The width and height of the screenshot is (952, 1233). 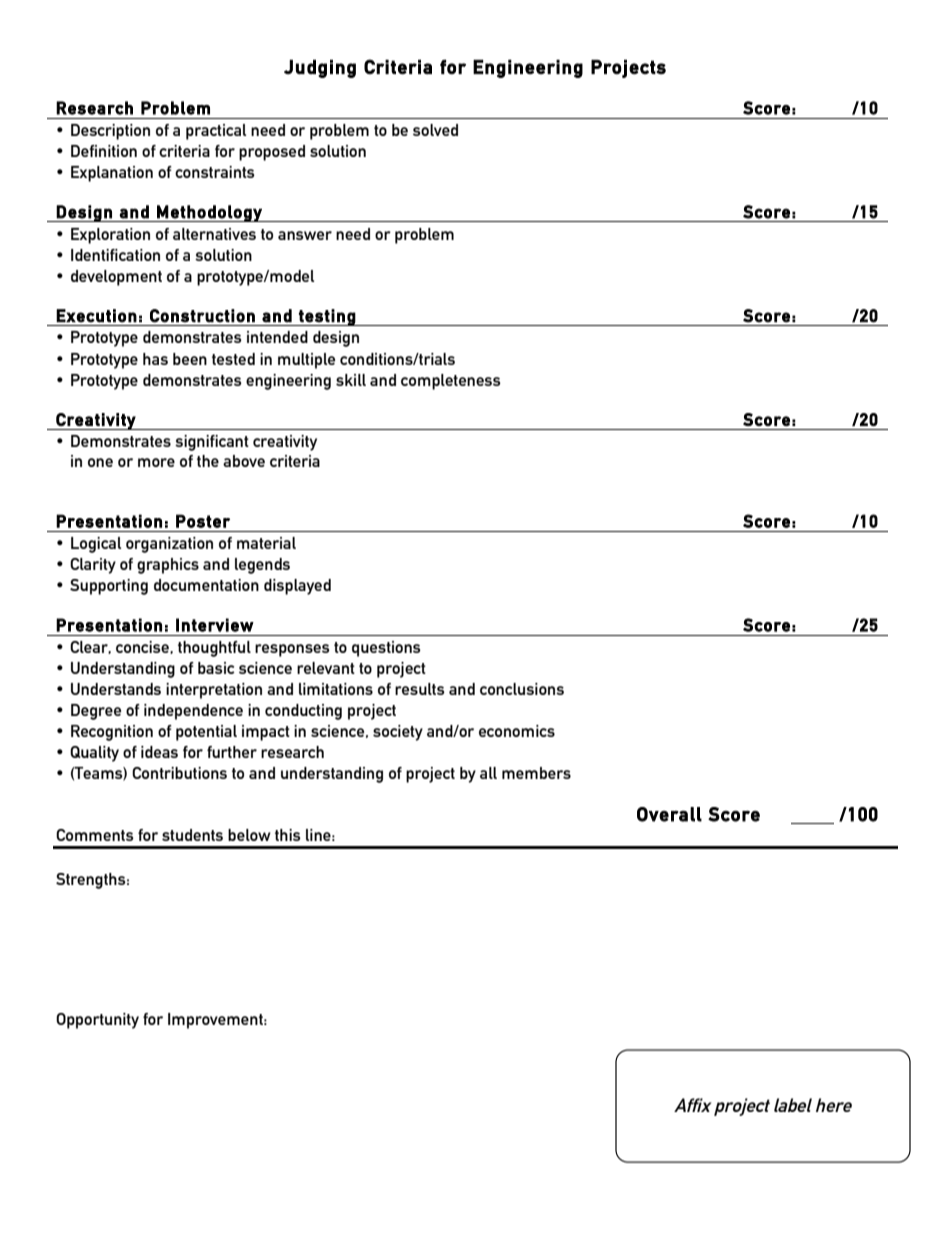 What do you see at coordinates (351, 380) in the screenshot?
I see `skill` at bounding box center [351, 380].
